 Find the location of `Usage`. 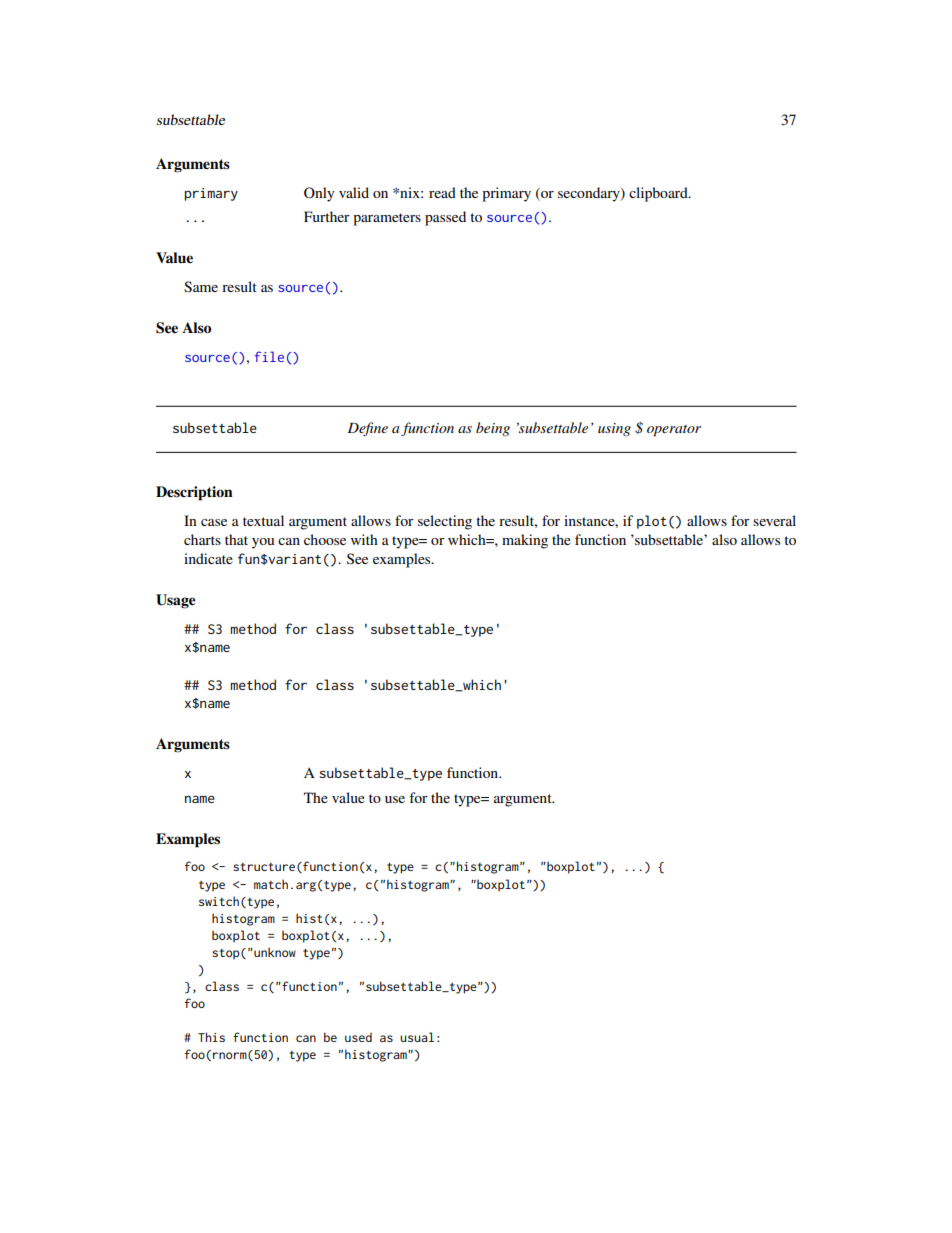

Usage is located at coordinates (175, 601).
